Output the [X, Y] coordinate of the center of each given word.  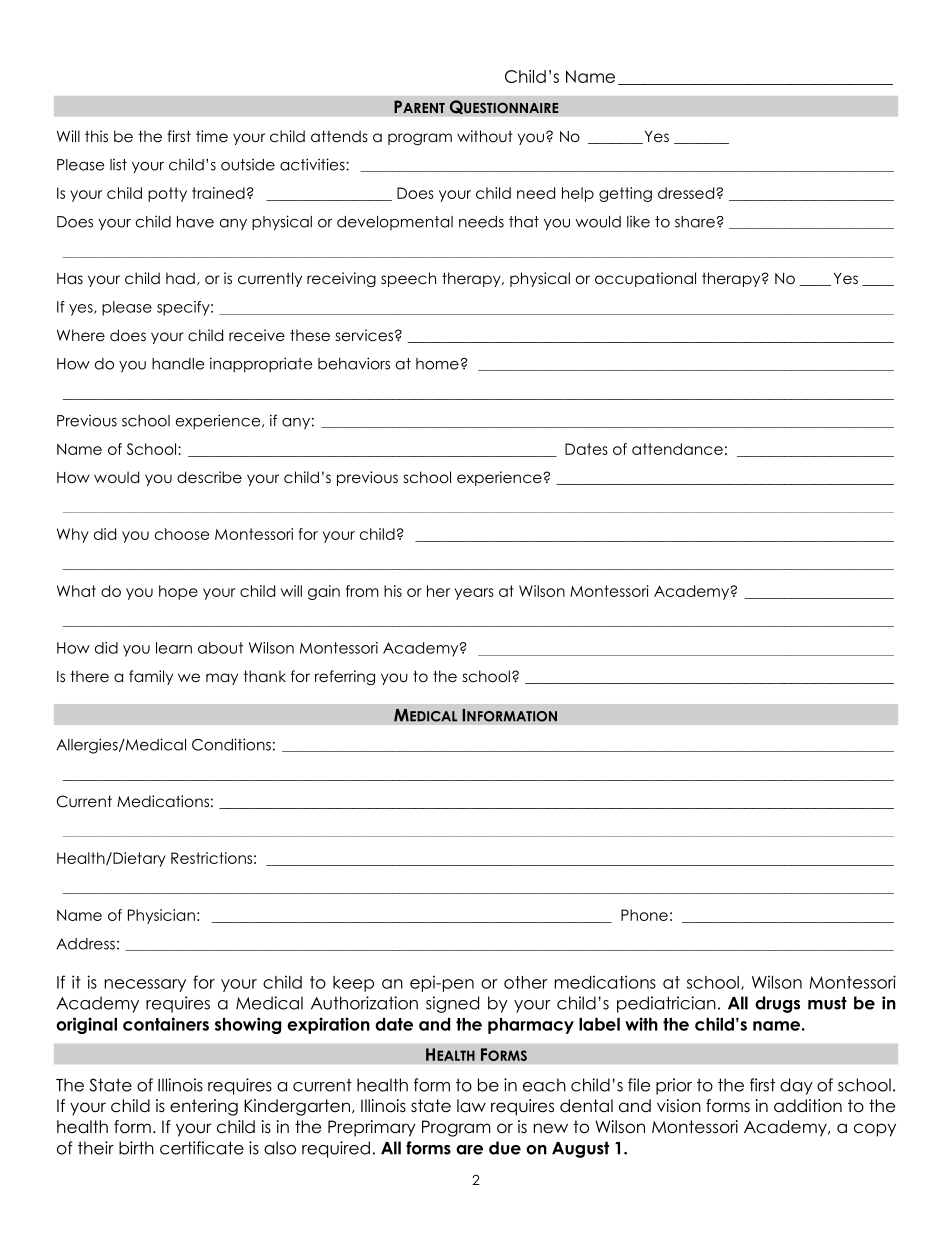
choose [182, 534]
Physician [161, 916]
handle [178, 364]
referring [345, 677]
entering [204, 1107]
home [437, 364]
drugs [777, 1004]
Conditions [231, 744]
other [526, 982]
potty [167, 194]
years [474, 594]
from [362, 591]
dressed [687, 193]
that [524, 222]
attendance [677, 449]
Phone [644, 915]
